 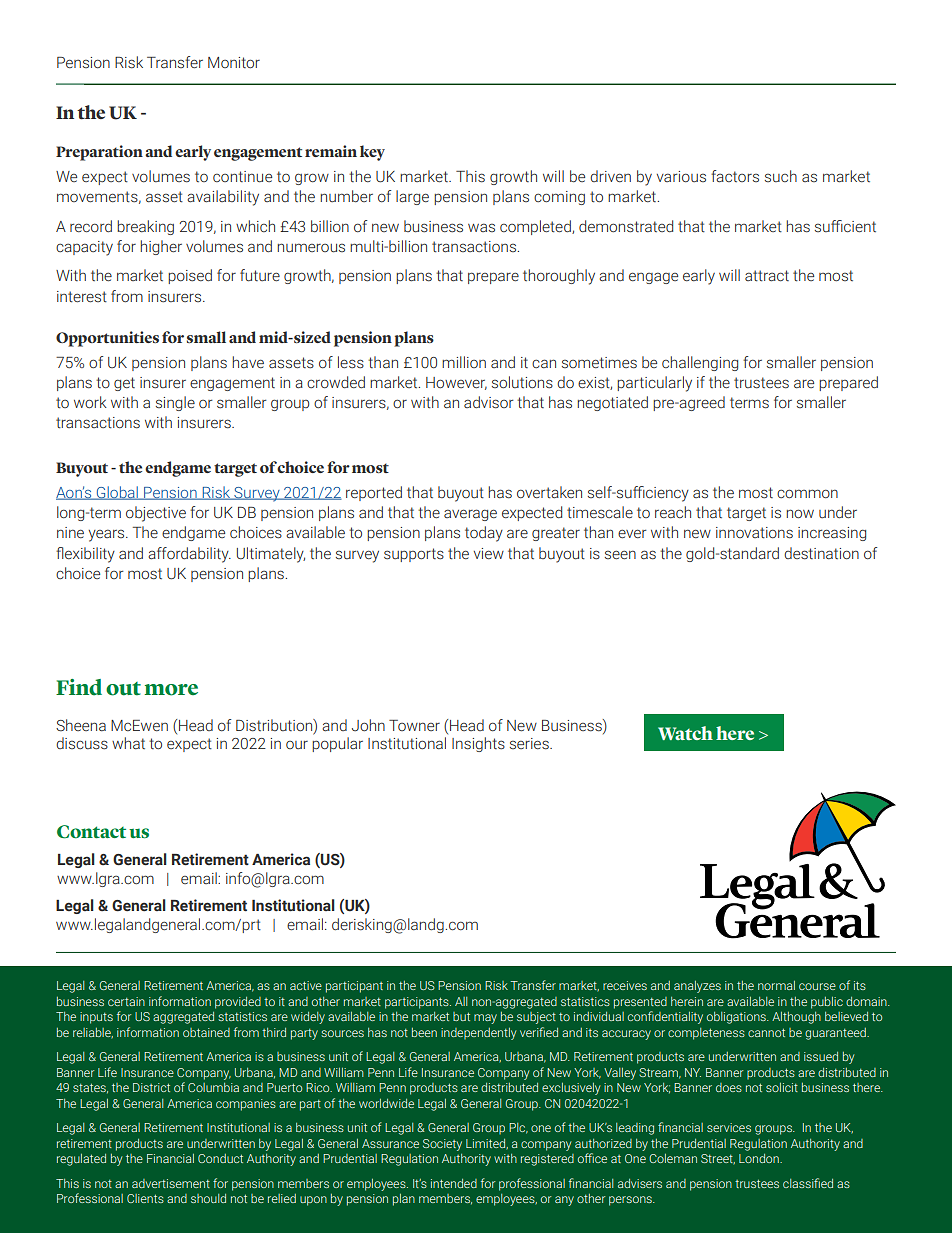 I want to click on view, so click(x=489, y=554).
